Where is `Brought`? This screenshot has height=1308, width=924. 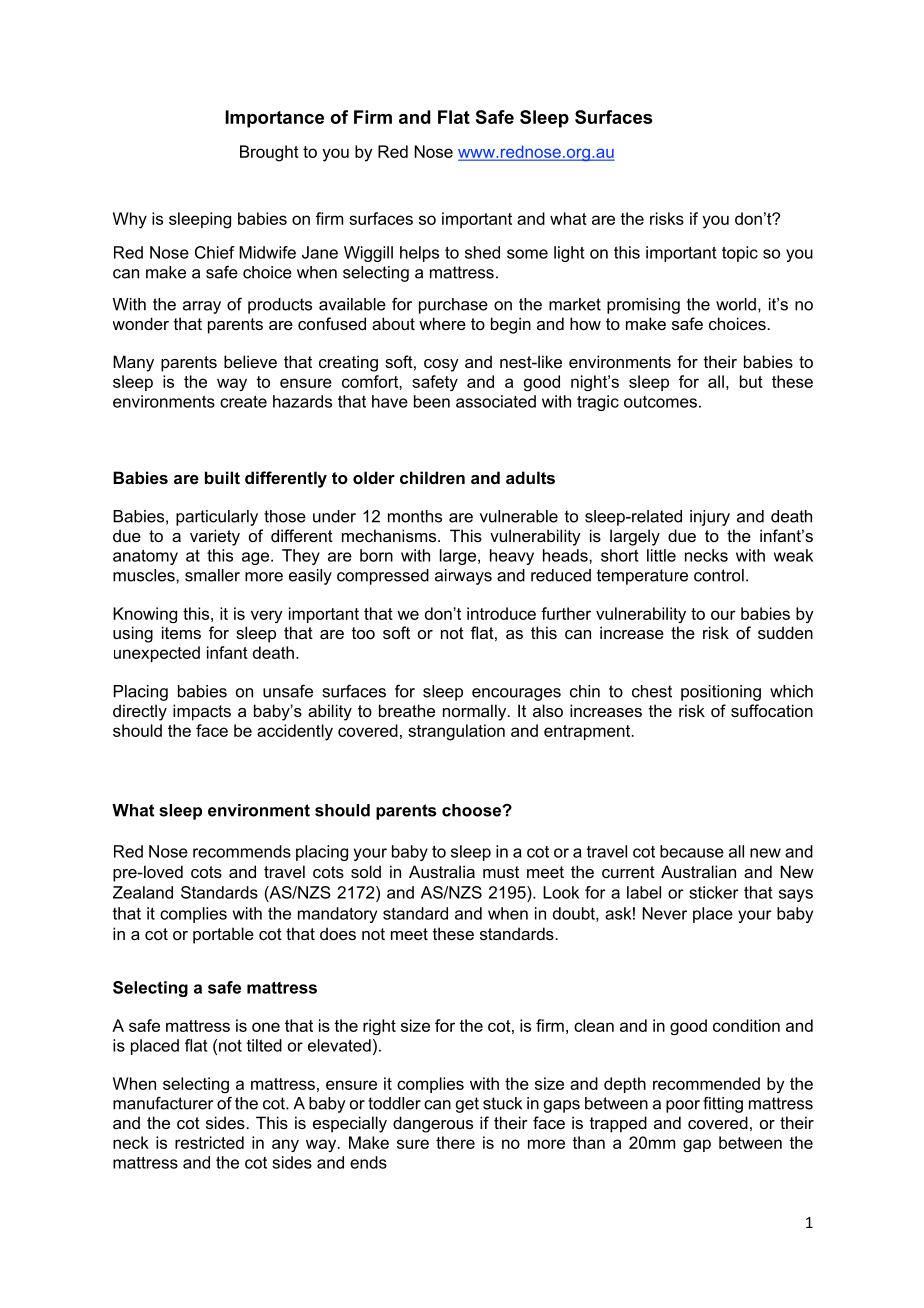
Brought is located at coordinates (269, 153).
